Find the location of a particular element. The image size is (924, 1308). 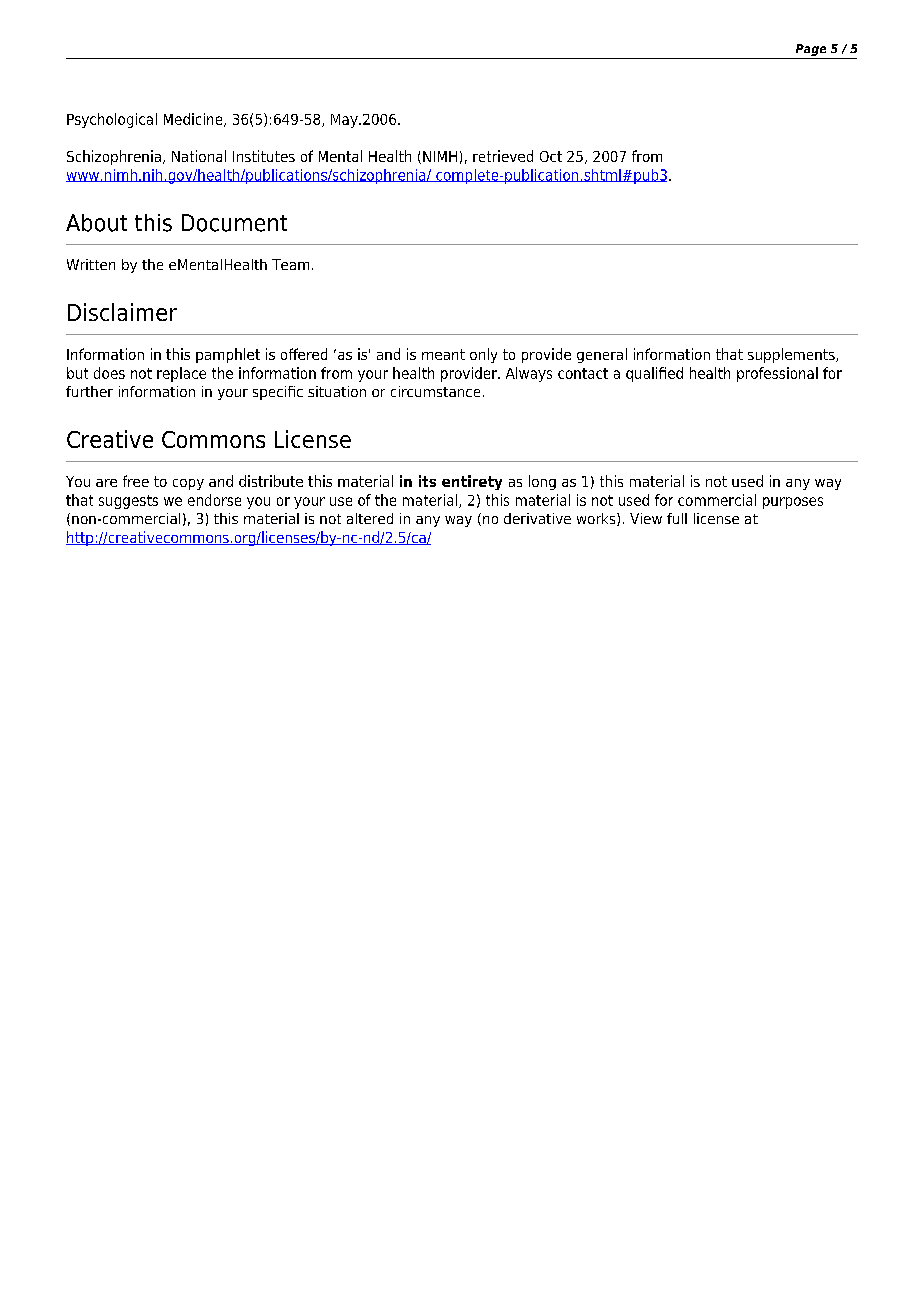

Medicine is located at coordinates (194, 120).
